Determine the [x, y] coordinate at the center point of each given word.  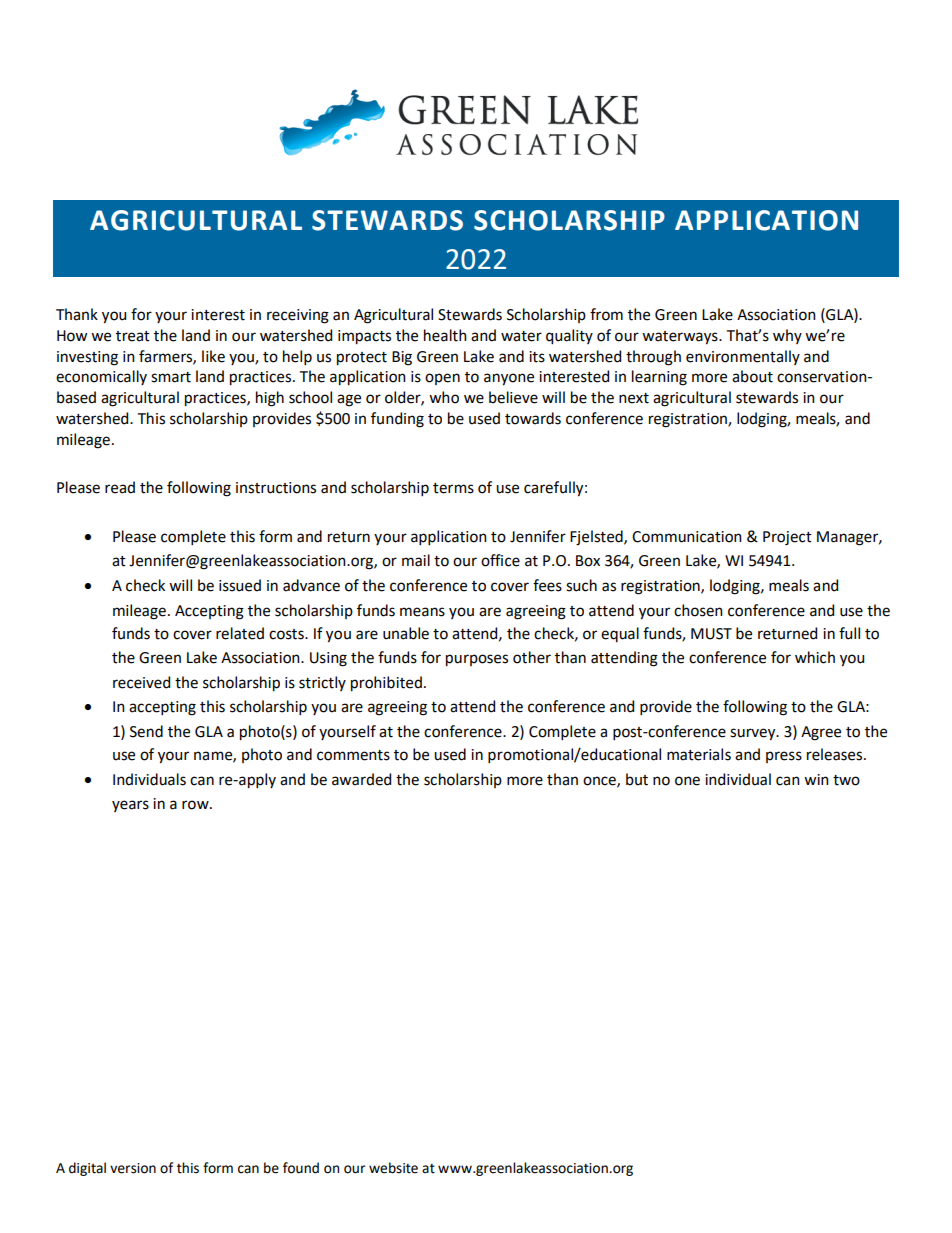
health [445, 335]
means [422, 612]
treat [133, 336]
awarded [361, 779]
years [130, 806]
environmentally [743, 357]
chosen [698, 610]
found [301, 1168]
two [846, 780]
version [133, 1168]
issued [240, 585]
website [393, 1168]
